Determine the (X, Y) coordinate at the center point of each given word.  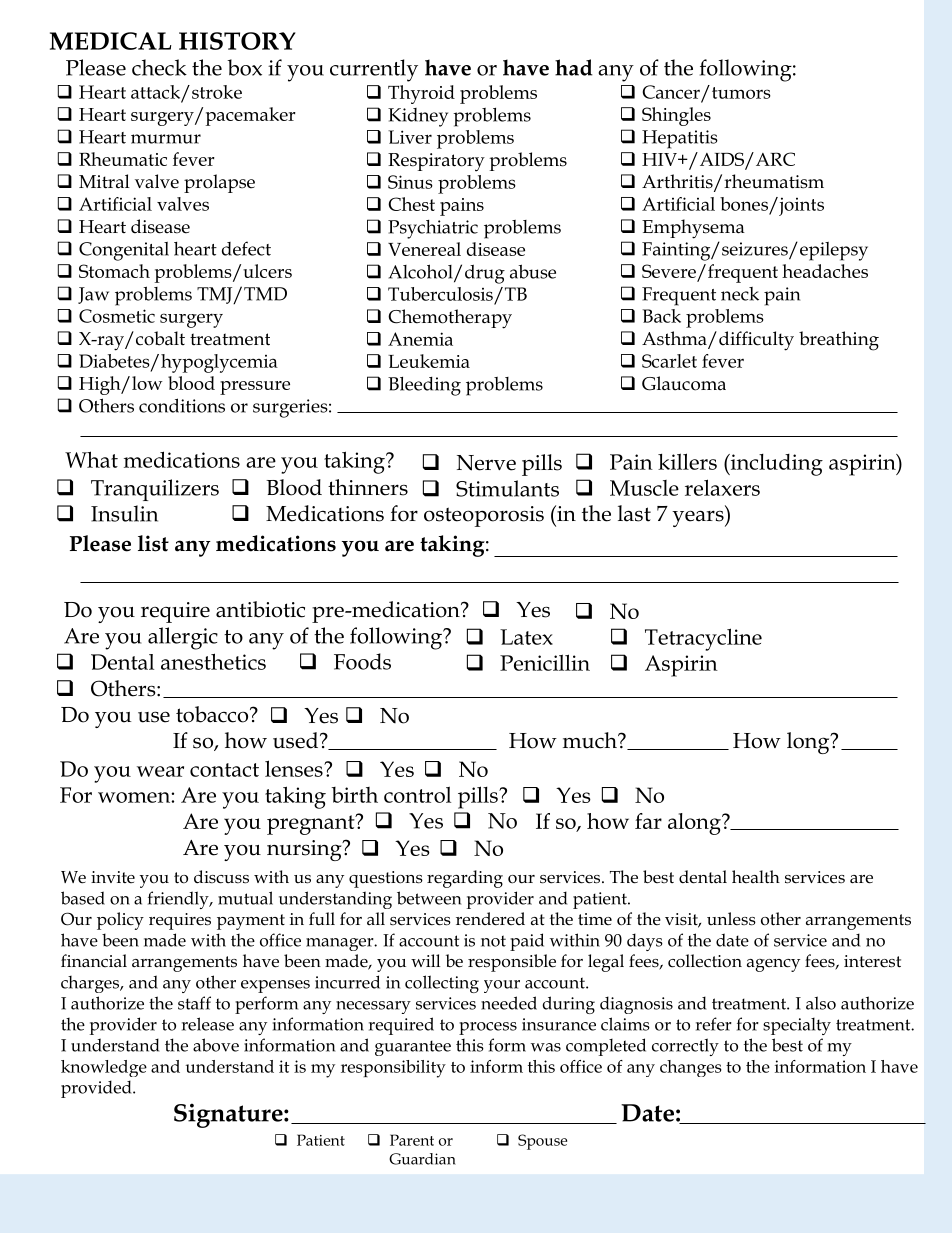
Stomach (114, 271)
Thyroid (421, 94)
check (159, 67)
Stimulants (507, 488)
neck (740, 294)
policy (120, 921)
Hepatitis (680, 139)
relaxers (722, 487)
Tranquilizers (155, 490)
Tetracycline (703, 639)
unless (731, 919)
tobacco (213, 714)
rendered (490, 919)
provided (97, 1089)
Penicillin (545, 662)
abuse (533, 271)
